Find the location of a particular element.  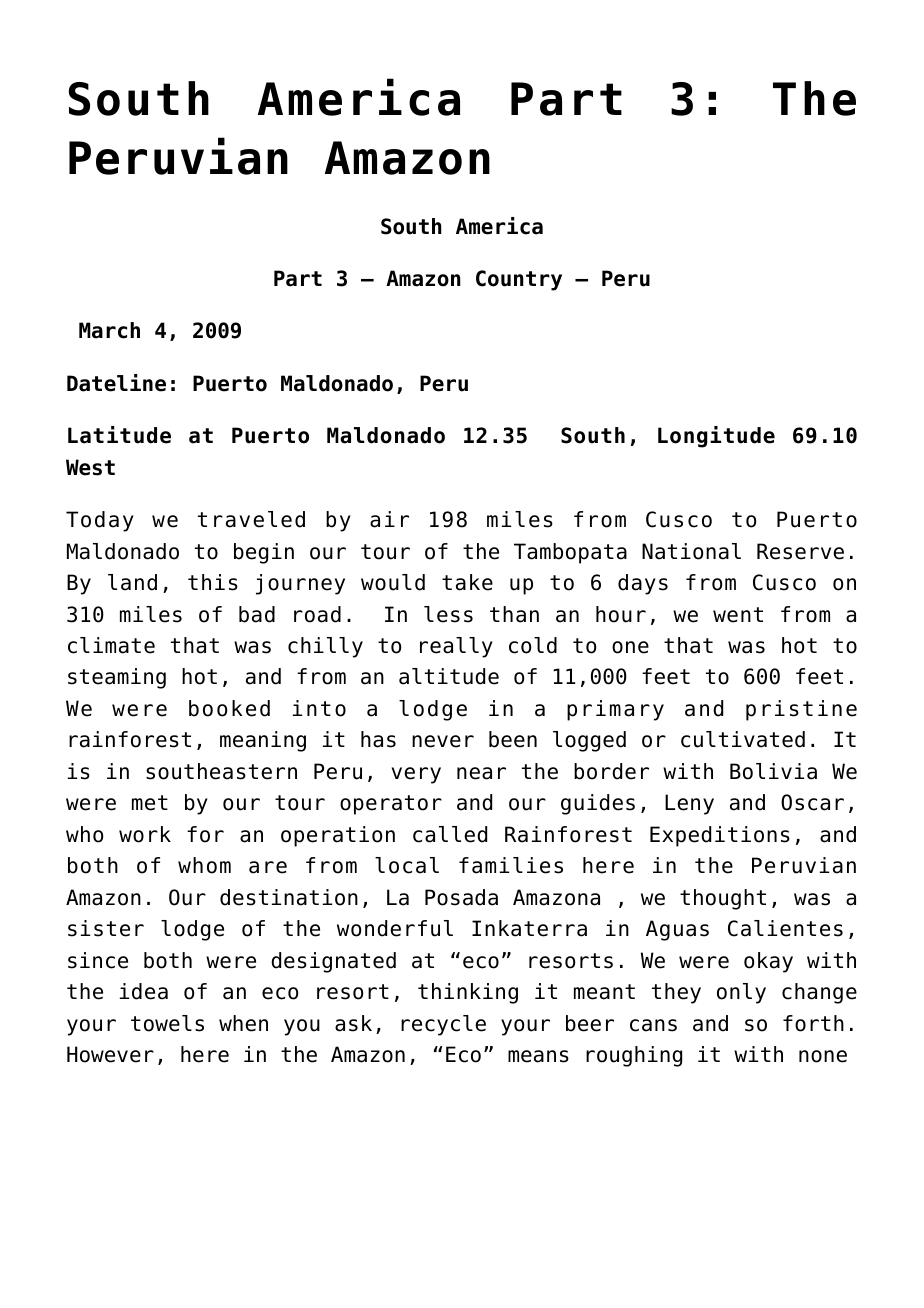

March is located at coordinates (109, 330).
